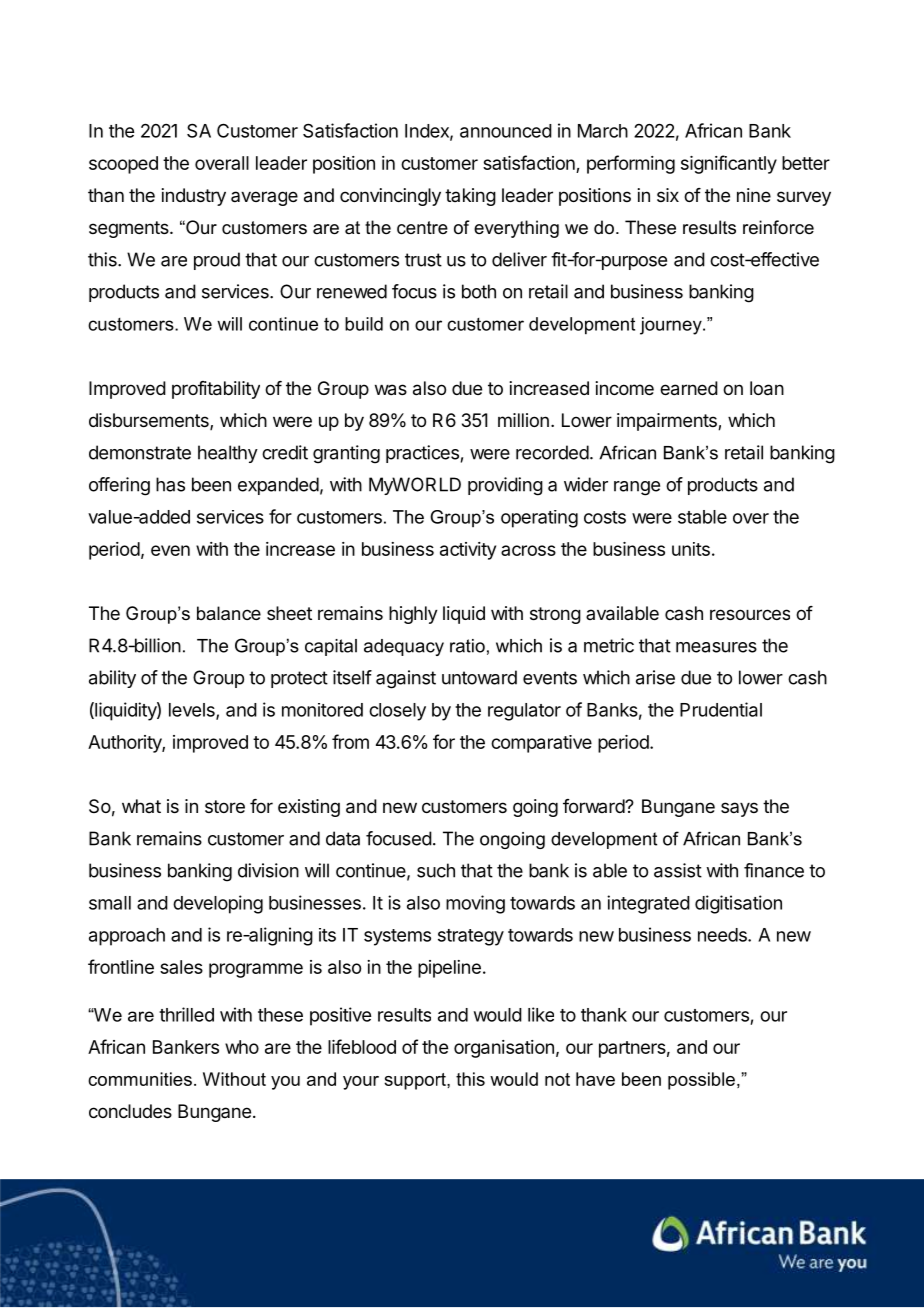  I want to click on earned, so click(689, 388).
